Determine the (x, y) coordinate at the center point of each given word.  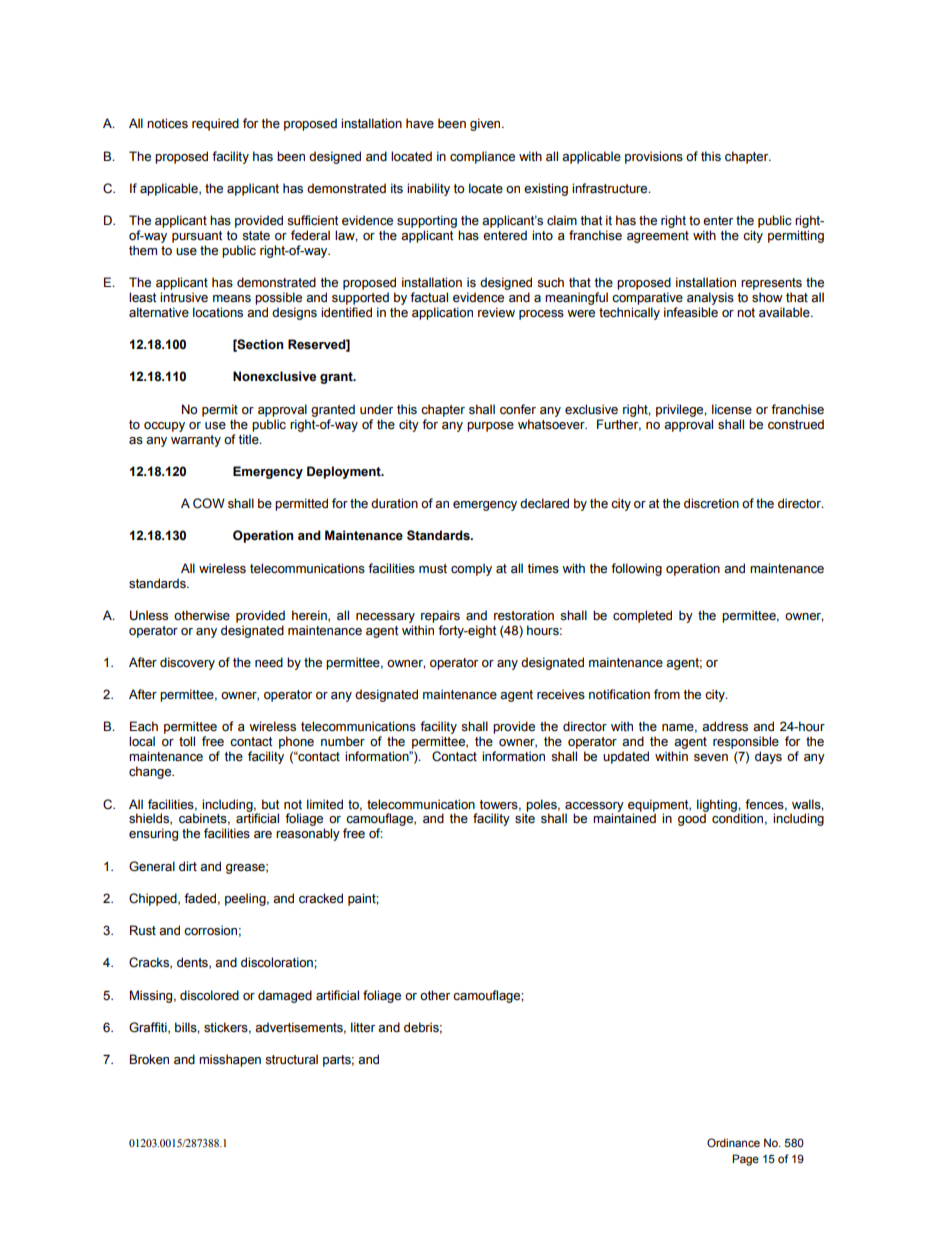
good (692, 819)
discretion (711, 503)
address (725, 726)
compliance (482, 157)
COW (209, 503)
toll (187, 741)
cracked (321, 898)
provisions (654, 157)
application (442, 313)
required (215, 124)
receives (561, 694)
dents (193, 963)
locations (218, 312)
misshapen (230, 1060)
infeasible (691, 312)
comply (471, 569)
